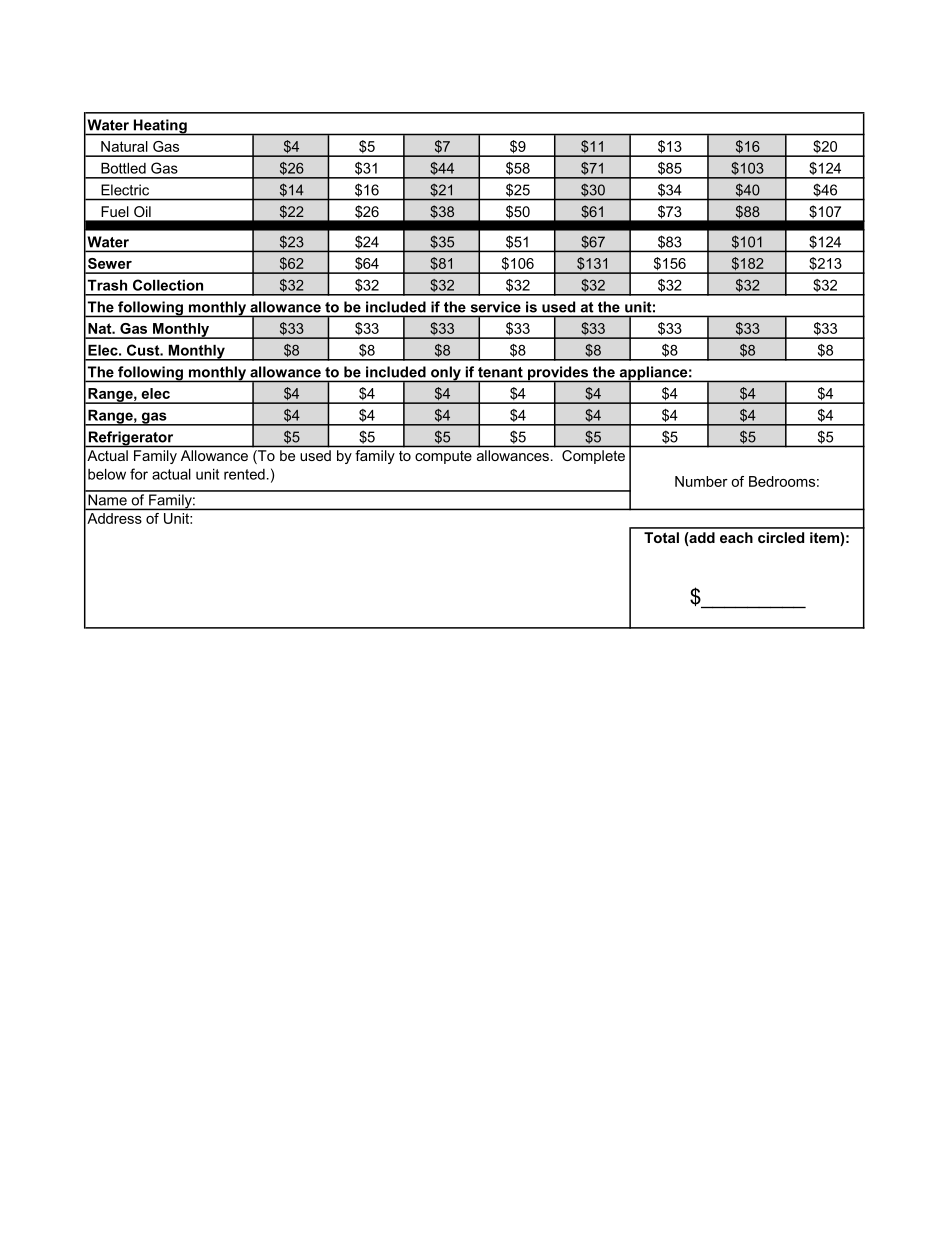  What do you see at coordinates (244, 474) in the page?
I see `rented` at bounding box center [244, 474].
